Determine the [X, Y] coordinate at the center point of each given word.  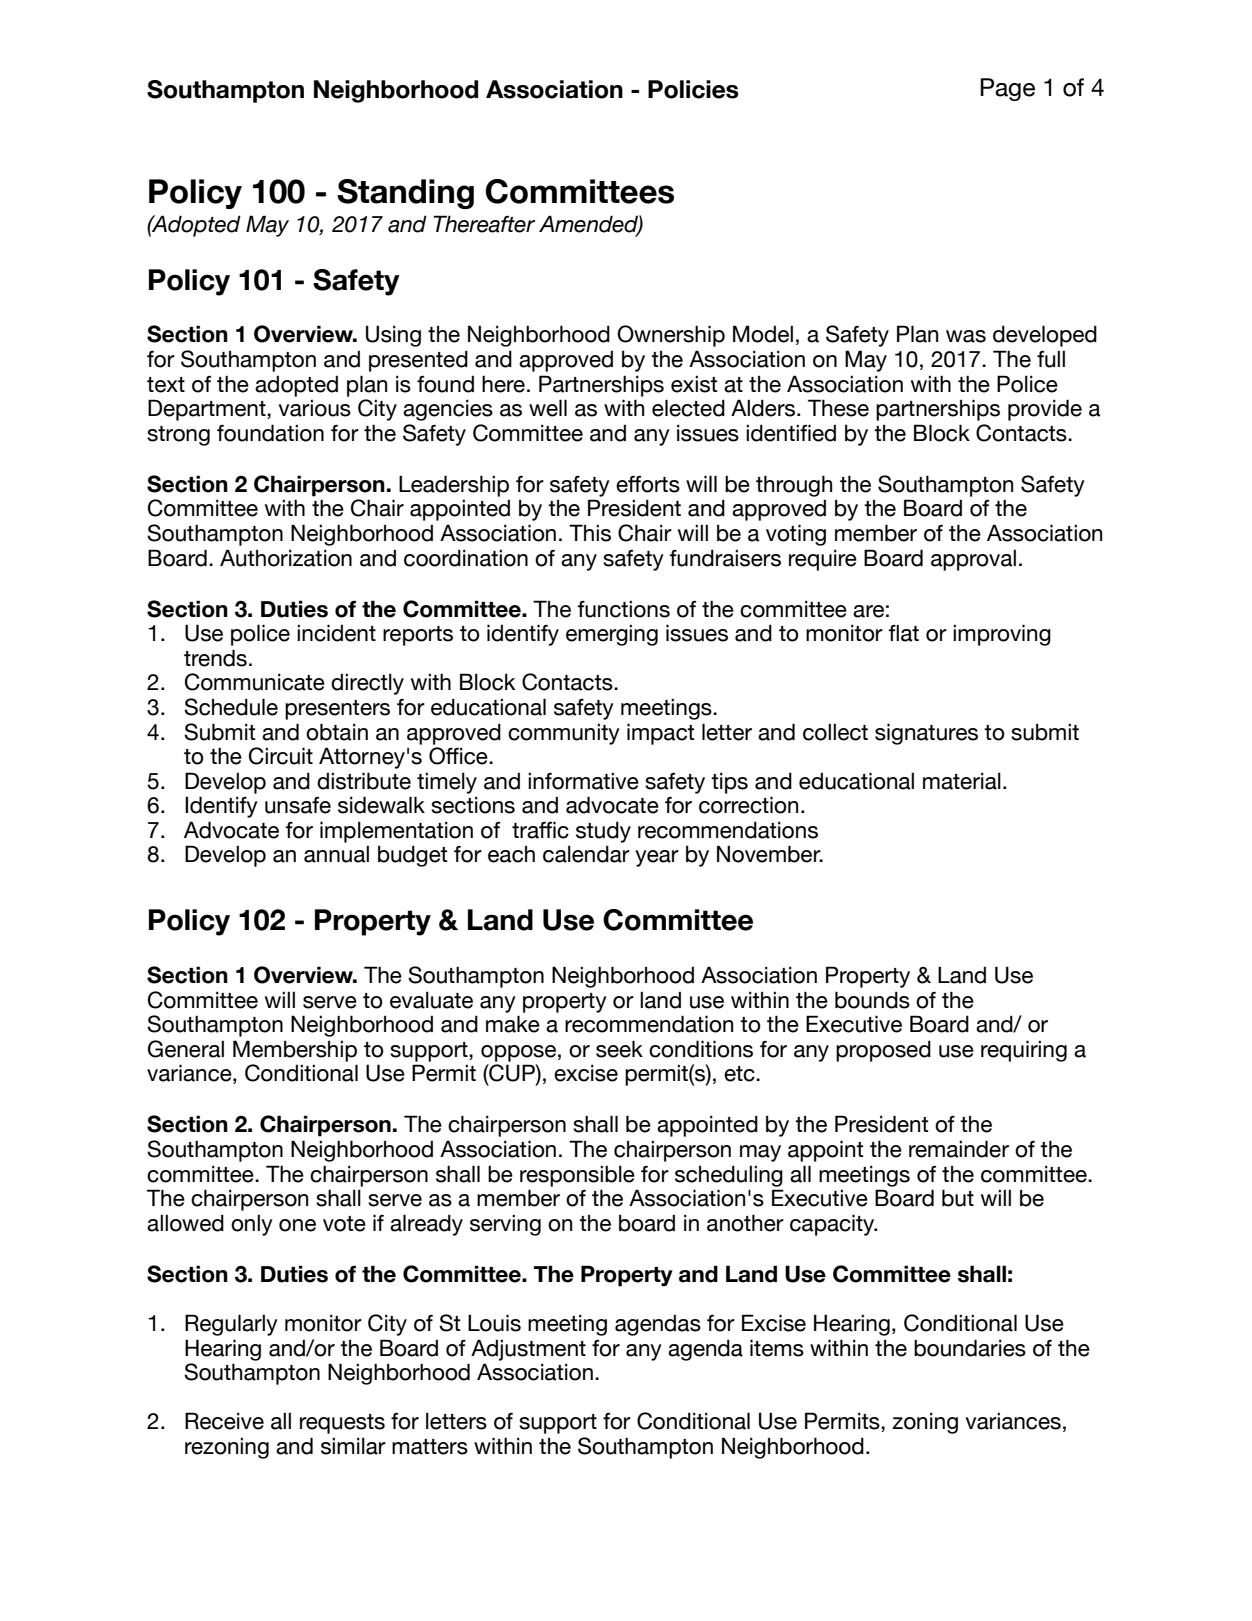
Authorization [286, 558]
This [590, 533]
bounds [872, 1000]
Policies [693, 89]
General [186, 1049]
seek [619, 1049]
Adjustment [528, 1350]
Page [1007, 89]
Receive [224, 1421]
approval [973, 560]
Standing [405, 194]
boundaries [970, 1348]
